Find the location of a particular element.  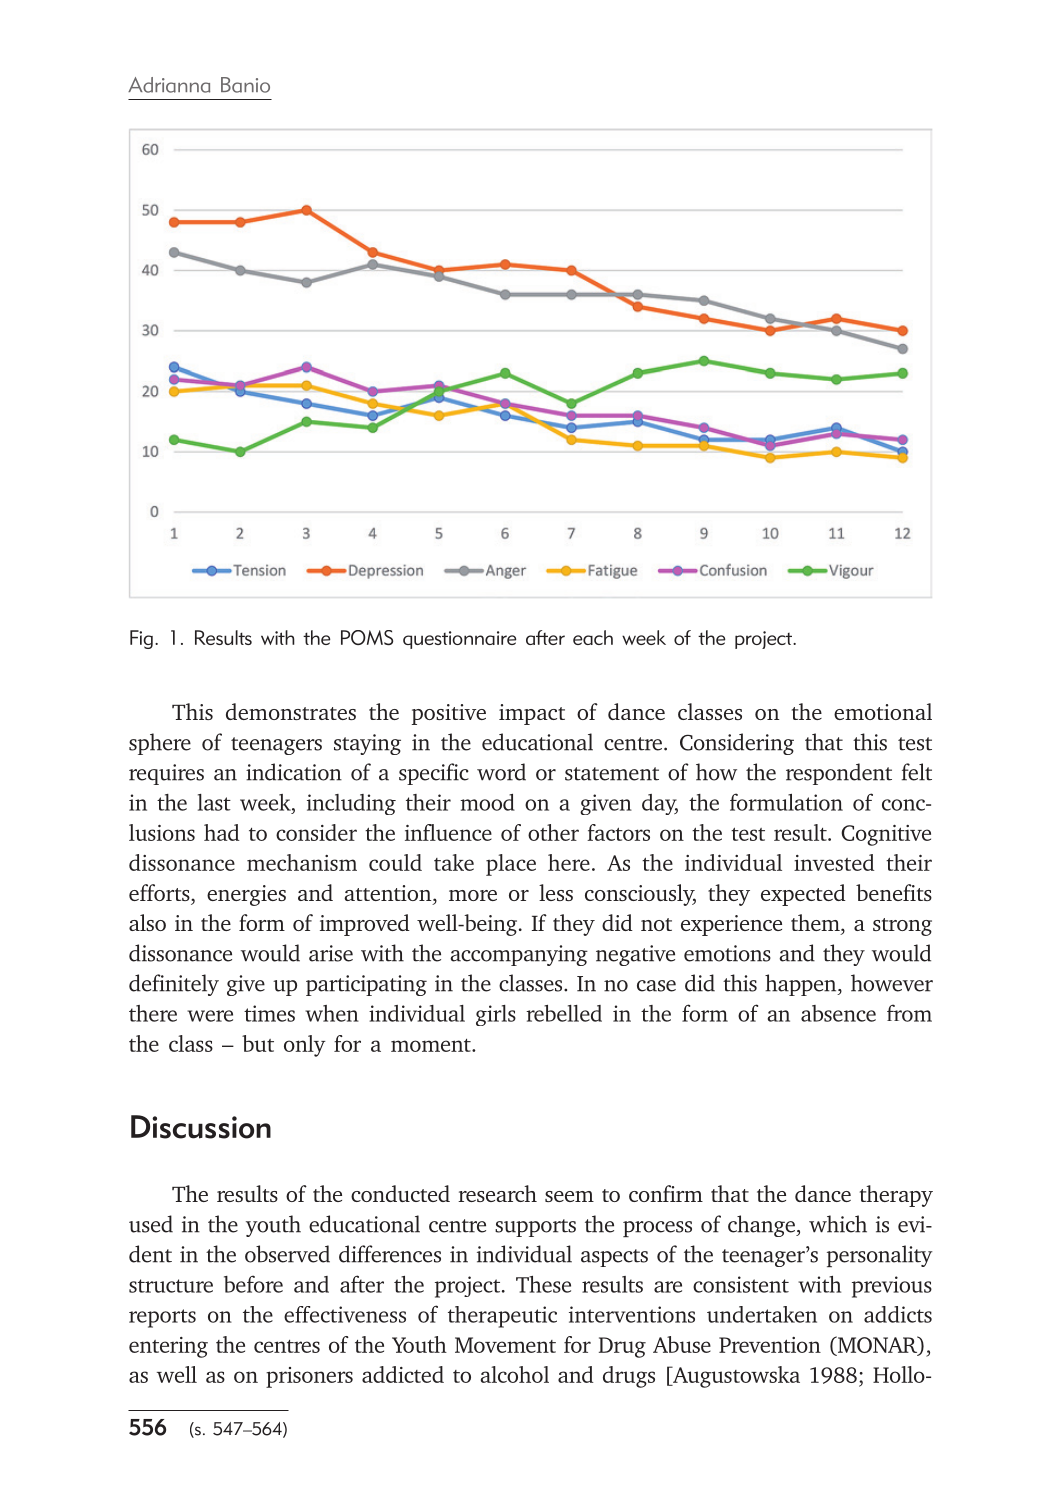

Prevention is located at coordinates (770, 1345).
